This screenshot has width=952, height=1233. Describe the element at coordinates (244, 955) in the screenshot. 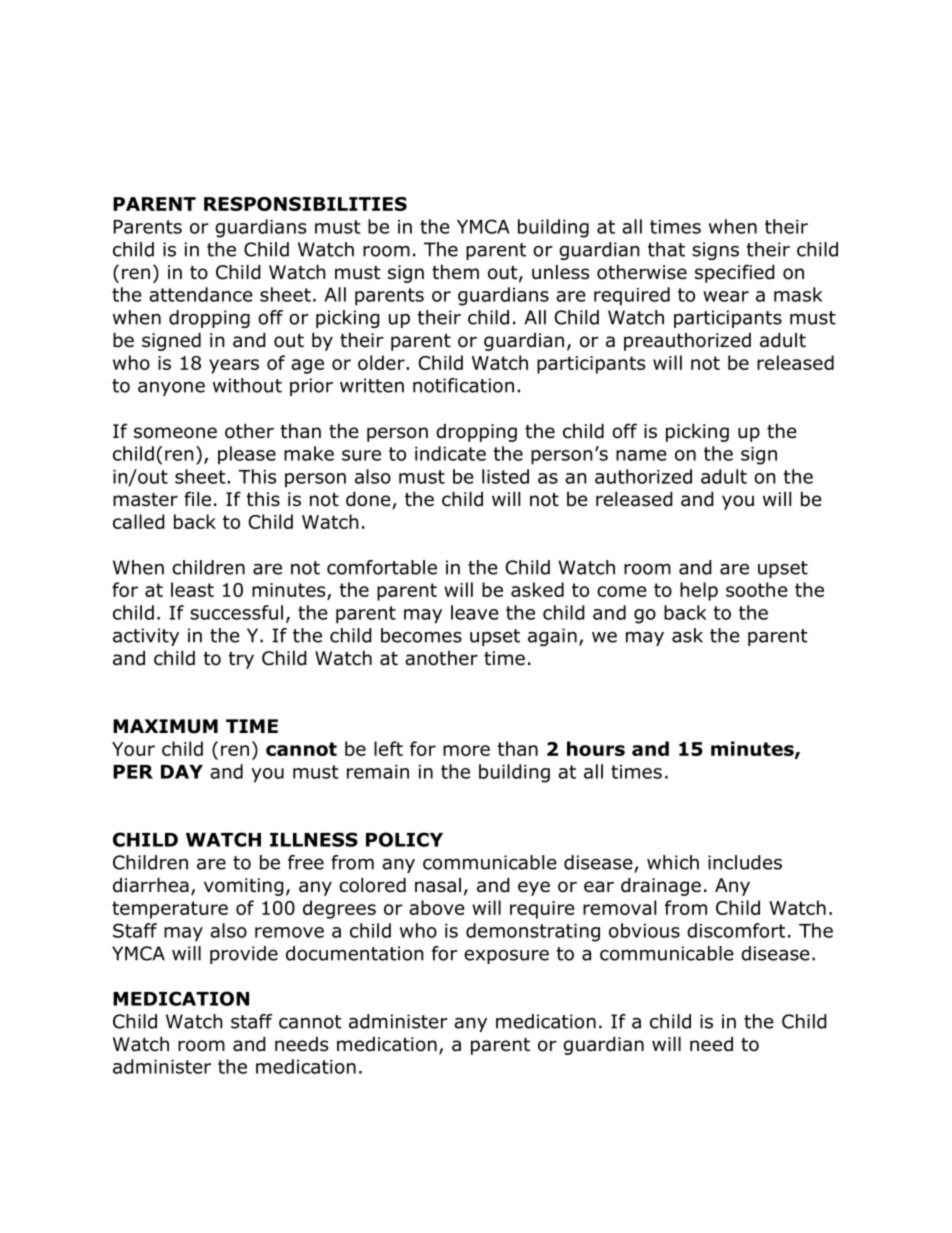

I see `provide` at that location.
